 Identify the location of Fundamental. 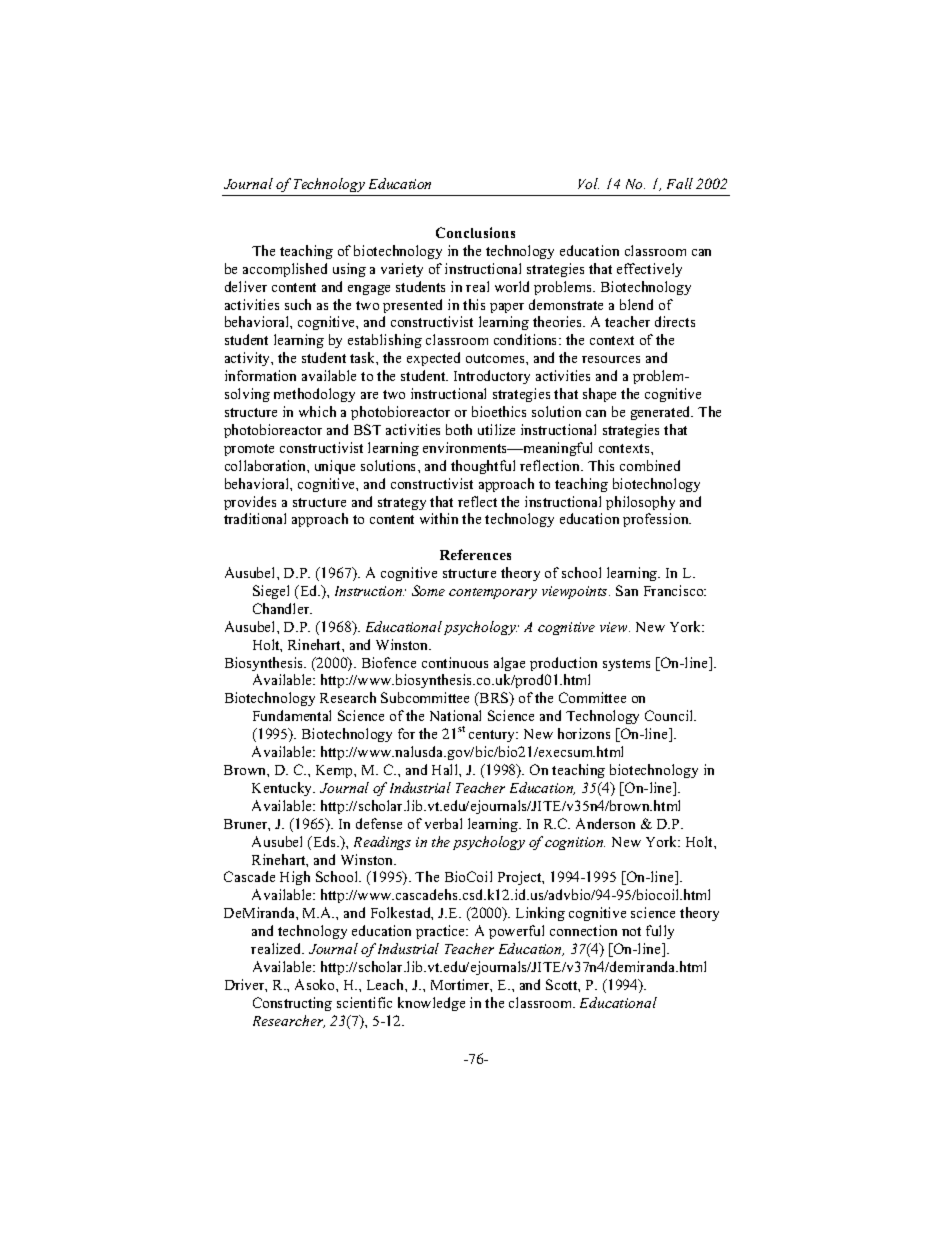
(292, 715).
